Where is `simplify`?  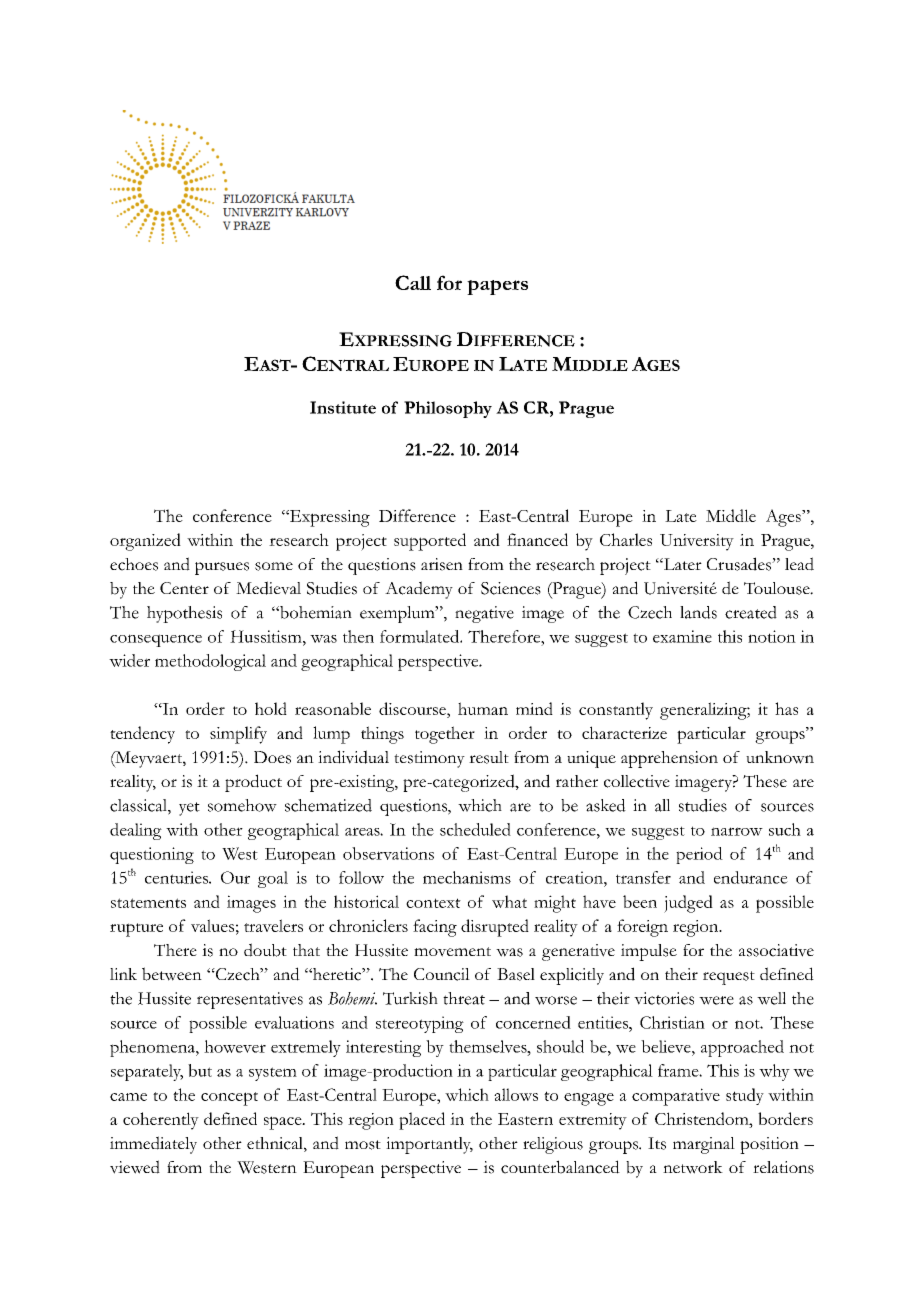 simplify is located at coordinates (238, 735).
